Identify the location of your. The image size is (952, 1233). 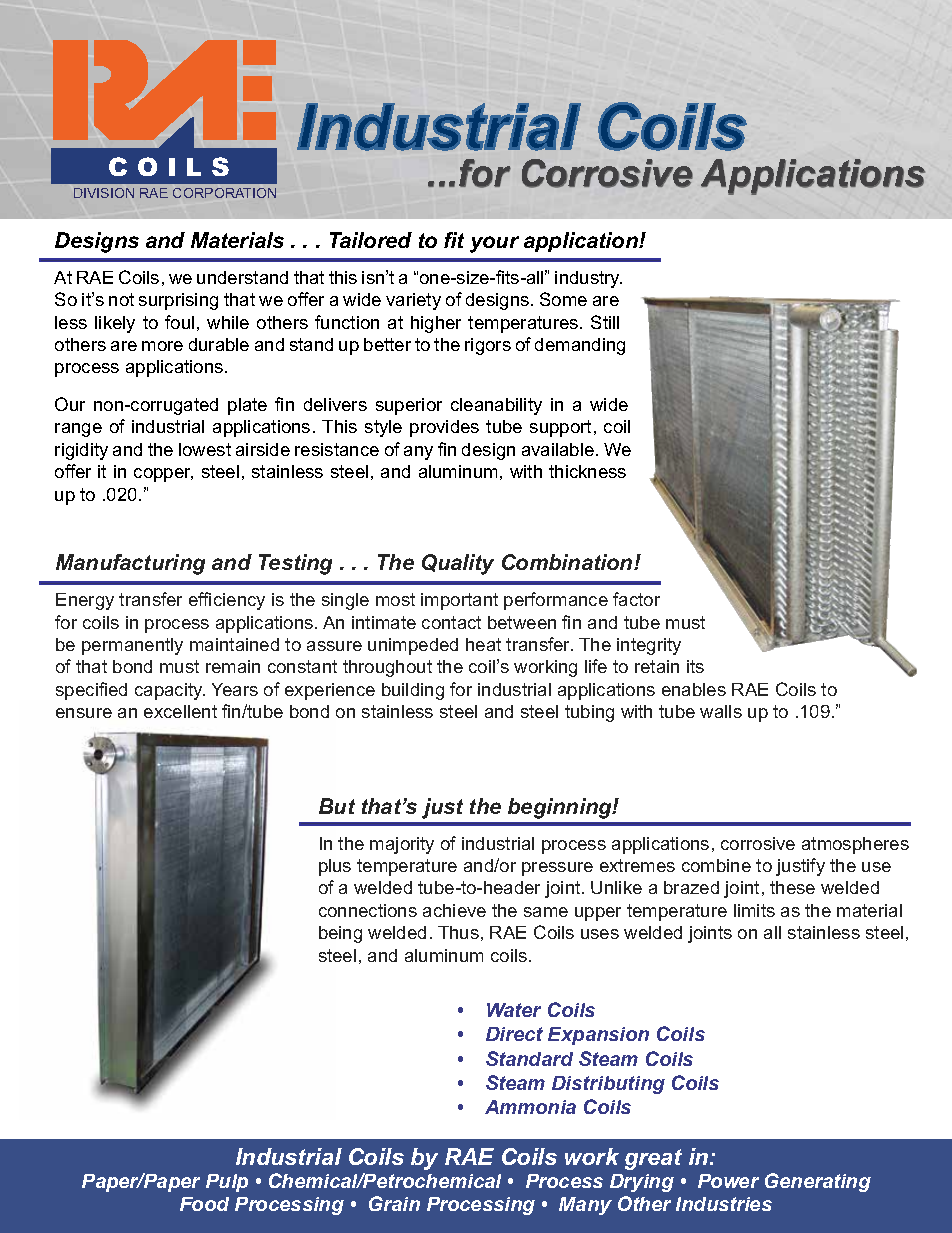
(494, 244).
